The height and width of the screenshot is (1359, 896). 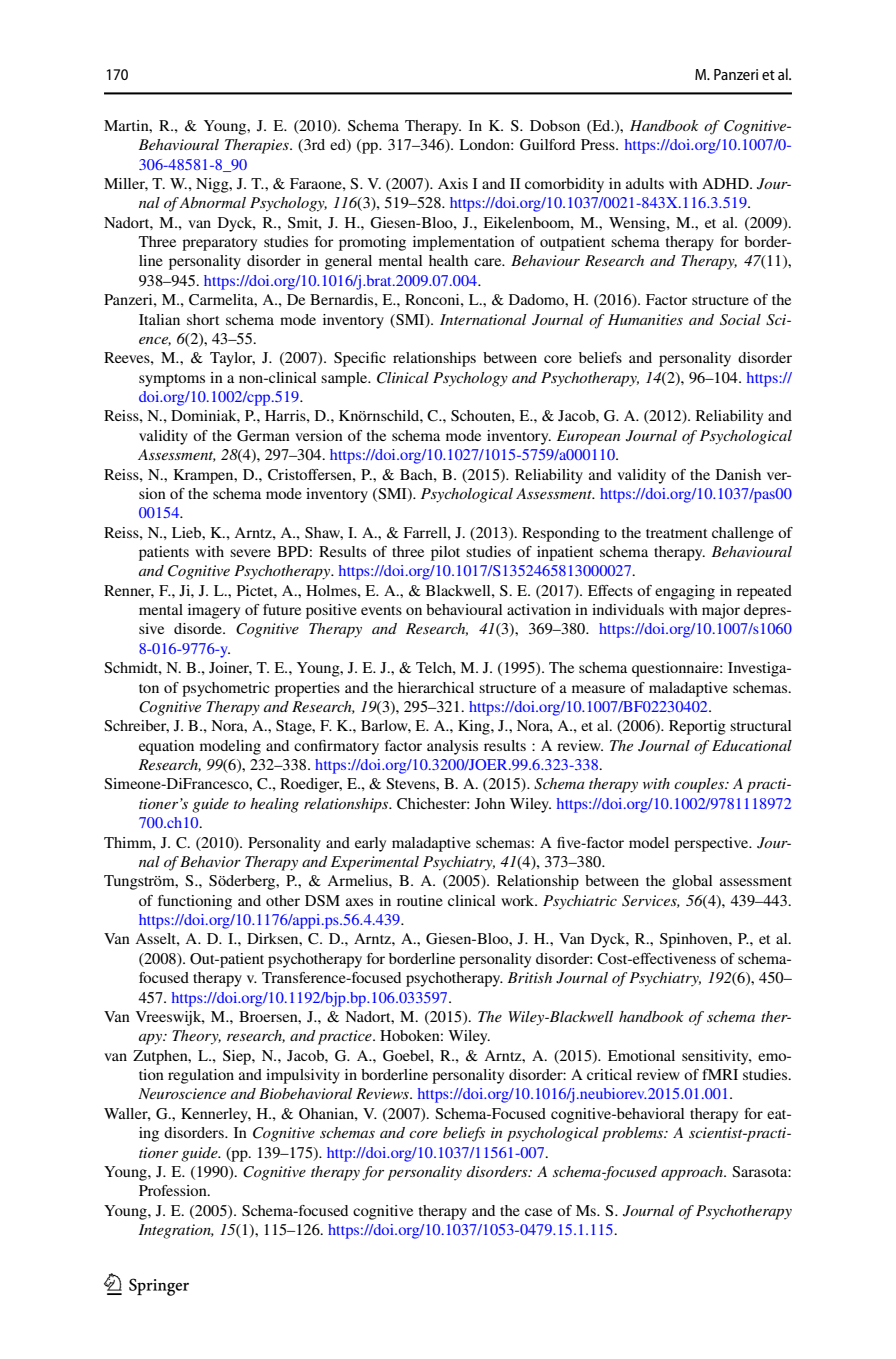 I want to click on case, so click(x=538, y=1212).
